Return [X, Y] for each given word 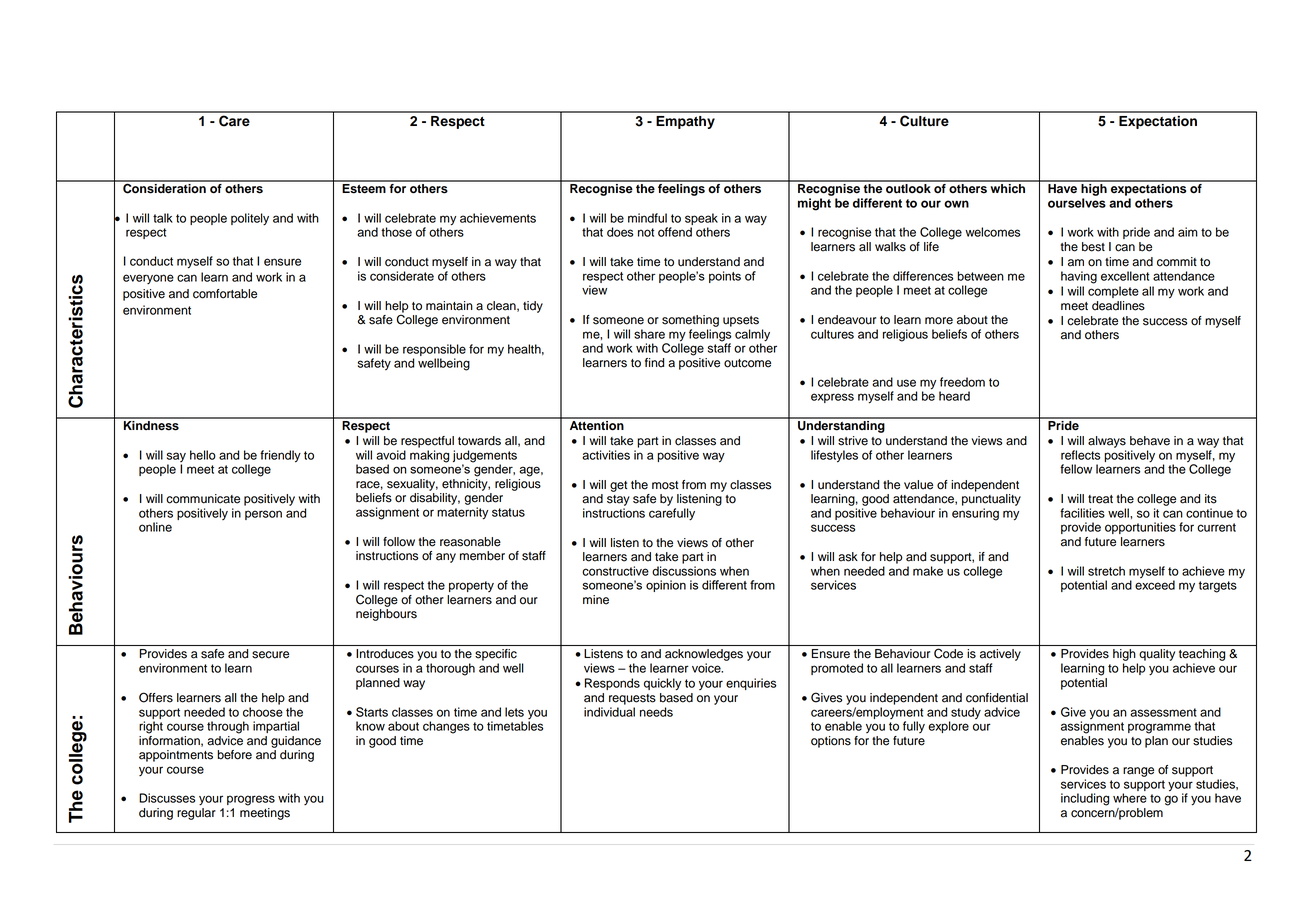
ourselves [1077, 203]
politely [250, 219]
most [665, 485]
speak [701, 219]
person [263, 515]
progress [251, 800]
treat [1100, 499]
